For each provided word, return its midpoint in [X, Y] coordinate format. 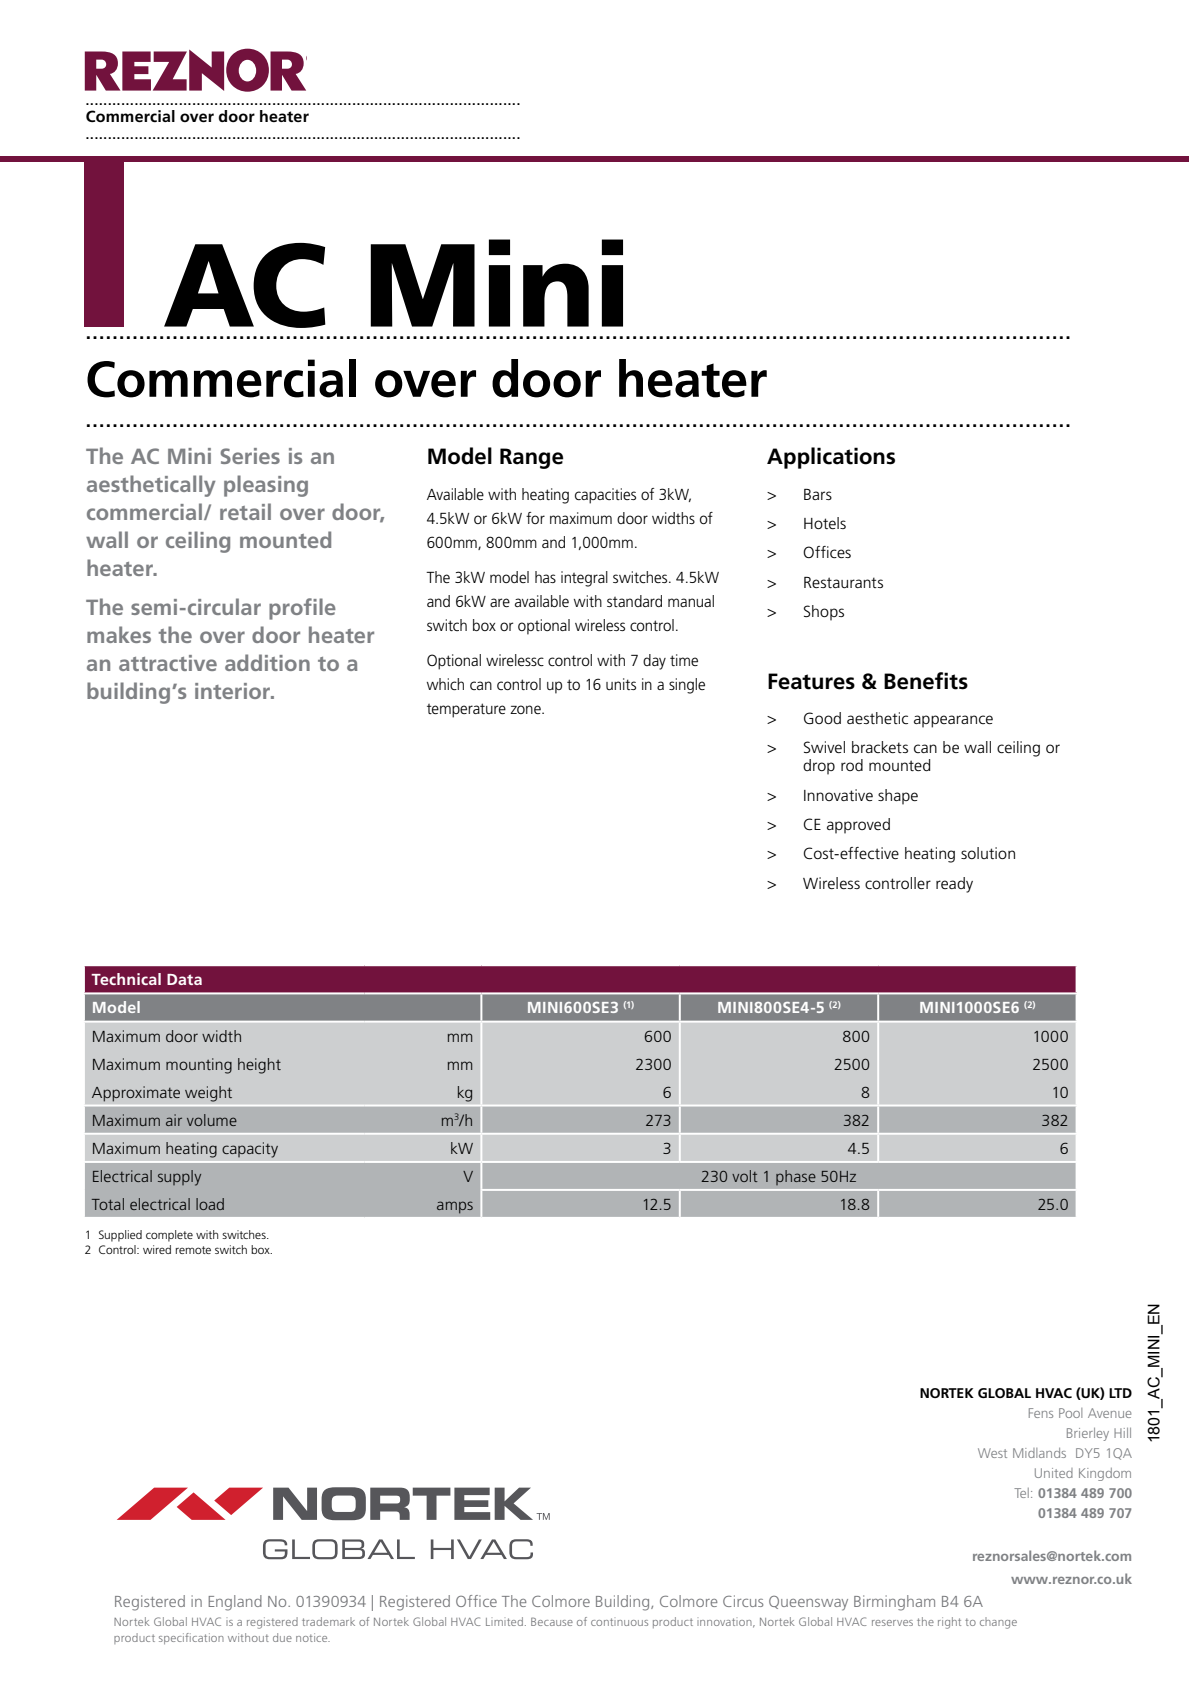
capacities [605, 496]
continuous [619, 1622]
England [235, 1603]
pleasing [266, 486]
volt [745, 1176]
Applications [831, 458]
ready [954, 885]
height [259, 1066]
